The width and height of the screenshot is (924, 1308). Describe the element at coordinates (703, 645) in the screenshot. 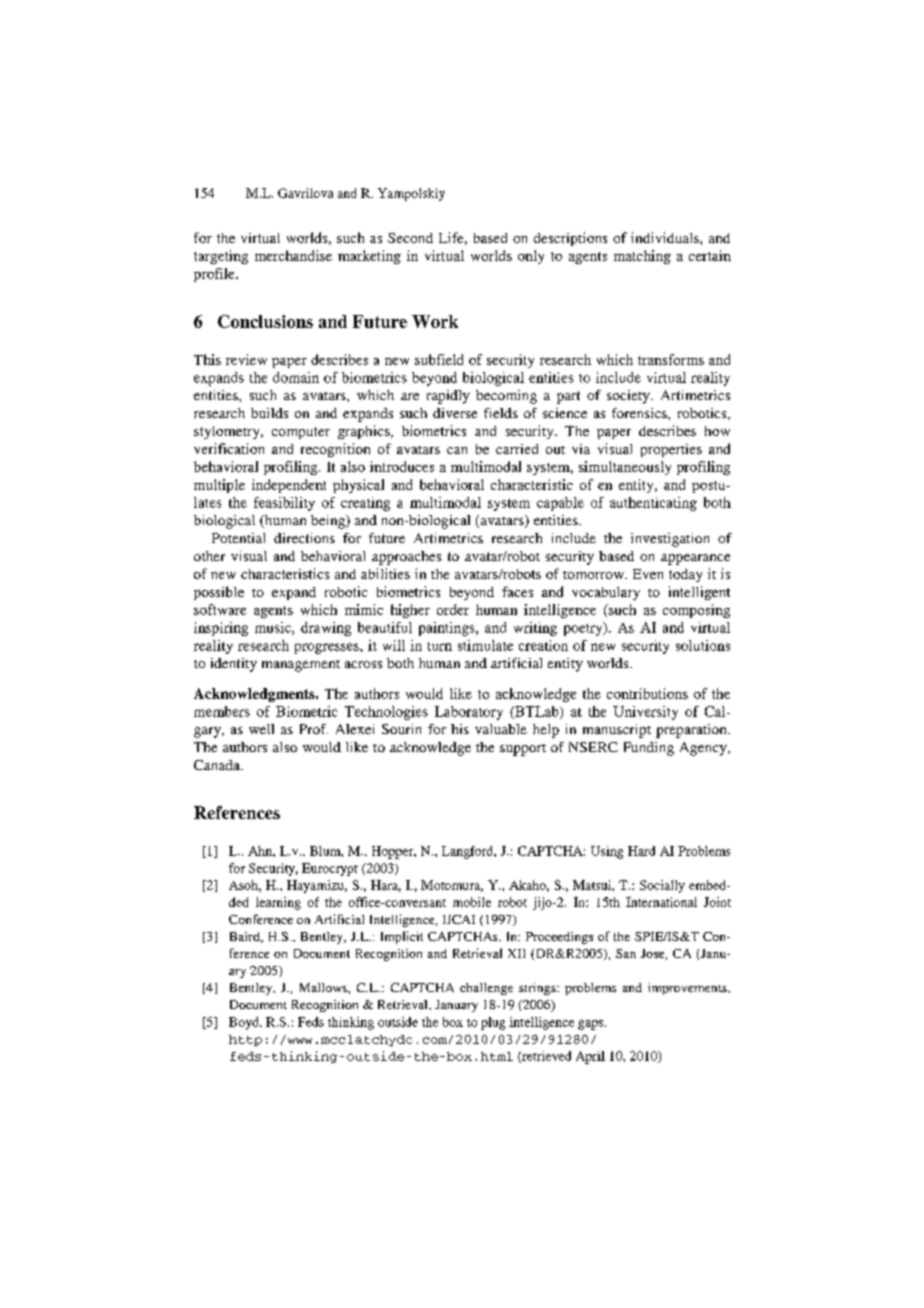

I see `solutions` at that location.
